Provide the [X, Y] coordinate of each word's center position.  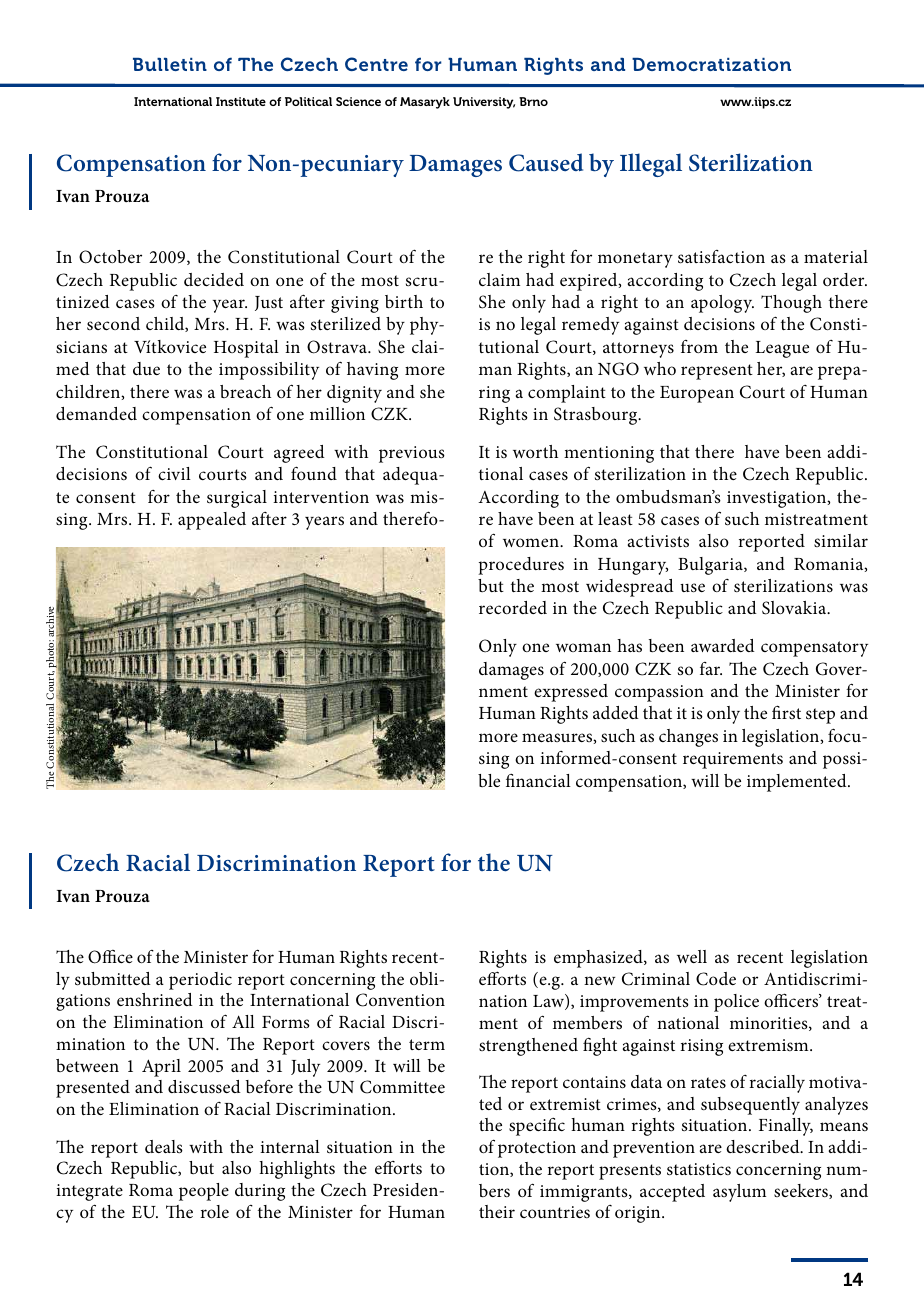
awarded [723, 645]
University [484, 103]
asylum [739, 1193]
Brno [533, 101]
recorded [513, 607]
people [204, 1192]
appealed [212, 521]
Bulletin [170, 64]
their [497, 1211]
